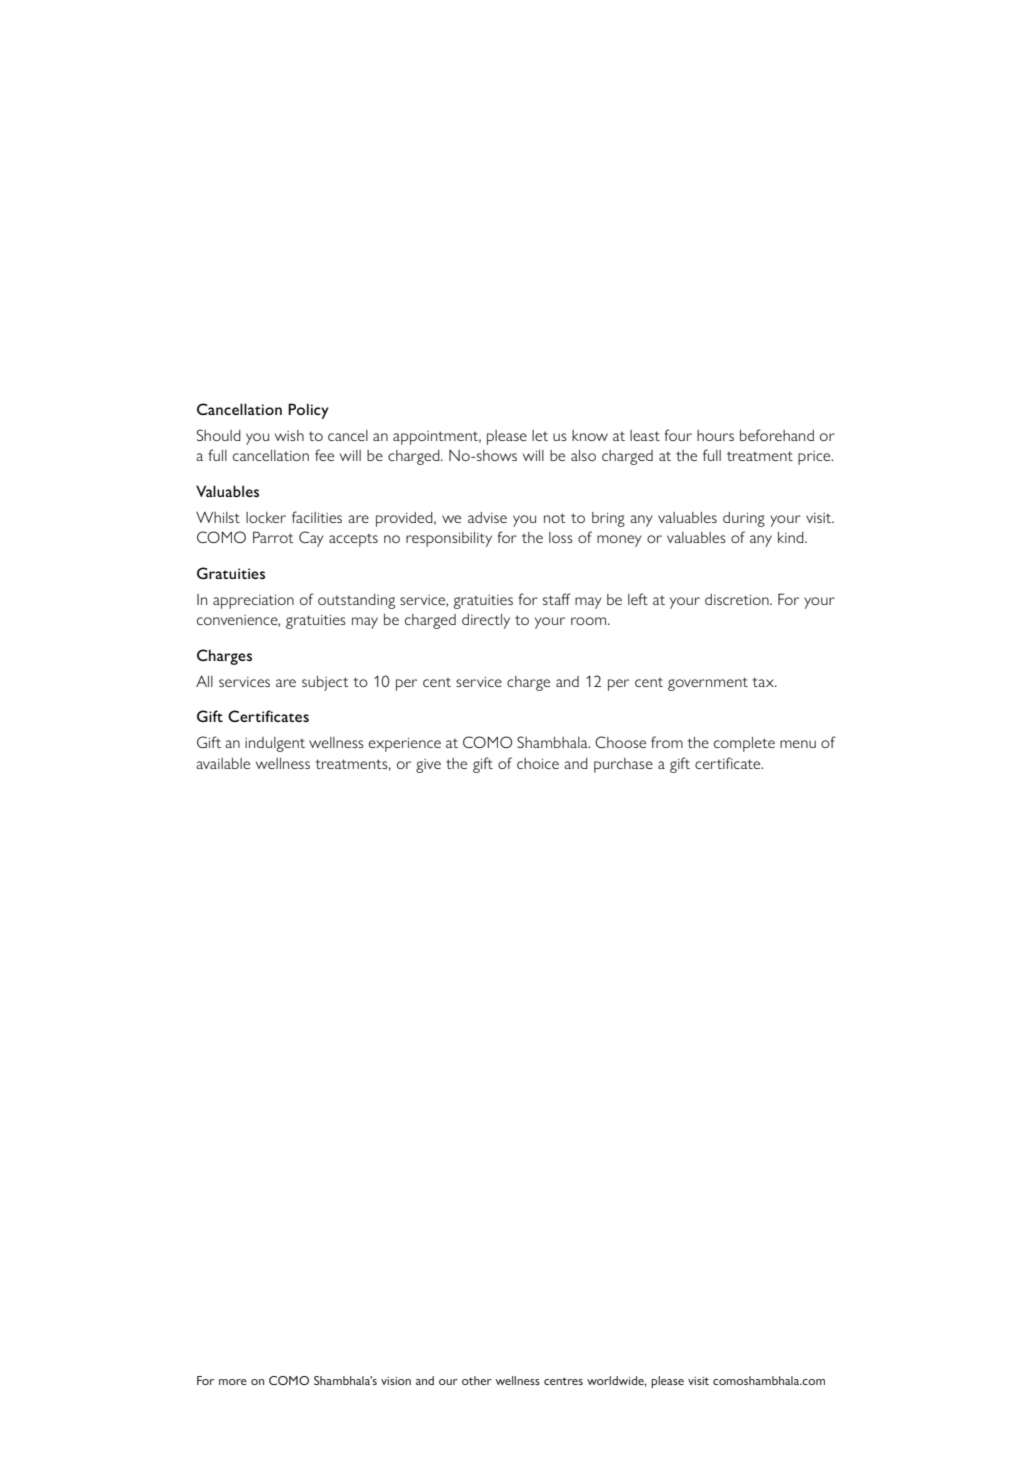 Image resolution: width=1031 pixels, height=1459 pixels. Describe the element at coordinates (223, 763) in the screenshot. I see `available` at that location.
